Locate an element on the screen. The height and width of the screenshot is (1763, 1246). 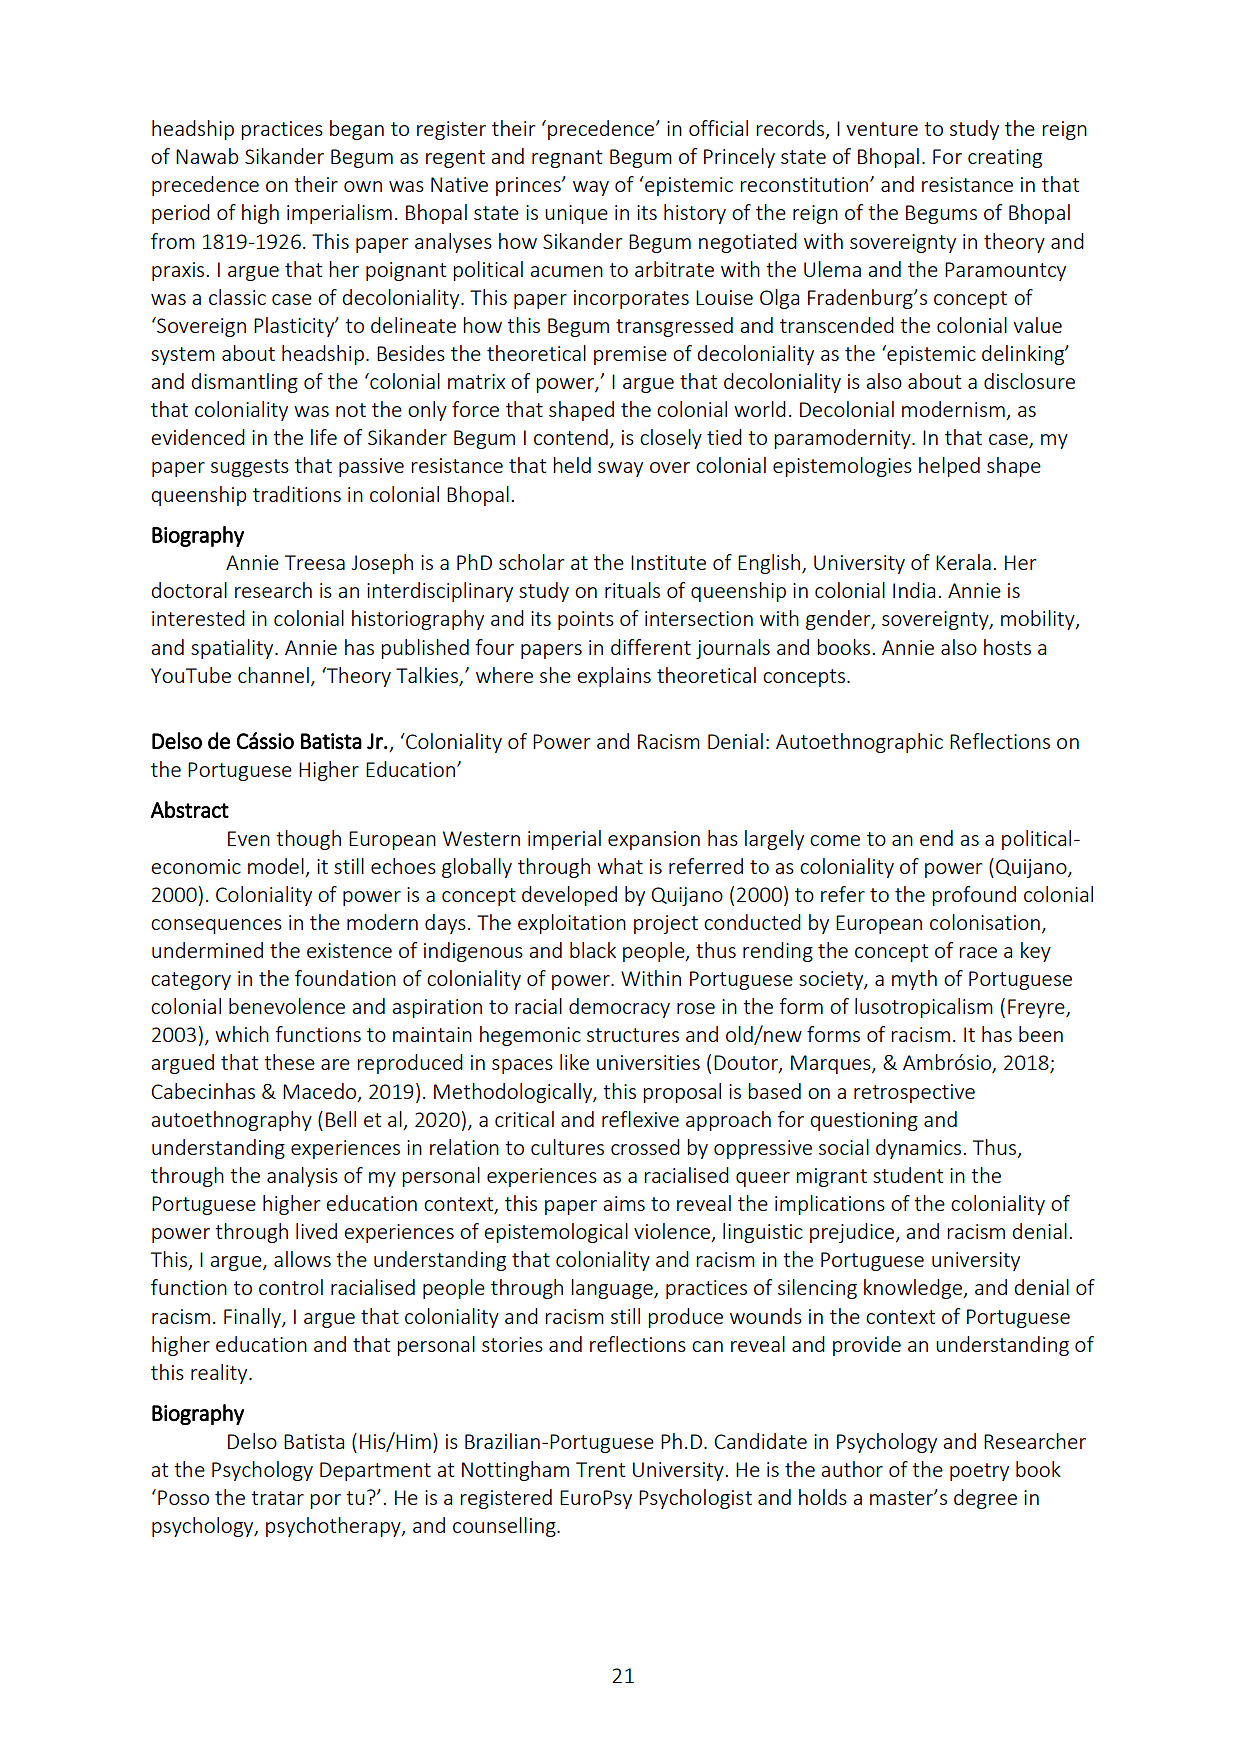
interested is located at coordinates (198, 618).
